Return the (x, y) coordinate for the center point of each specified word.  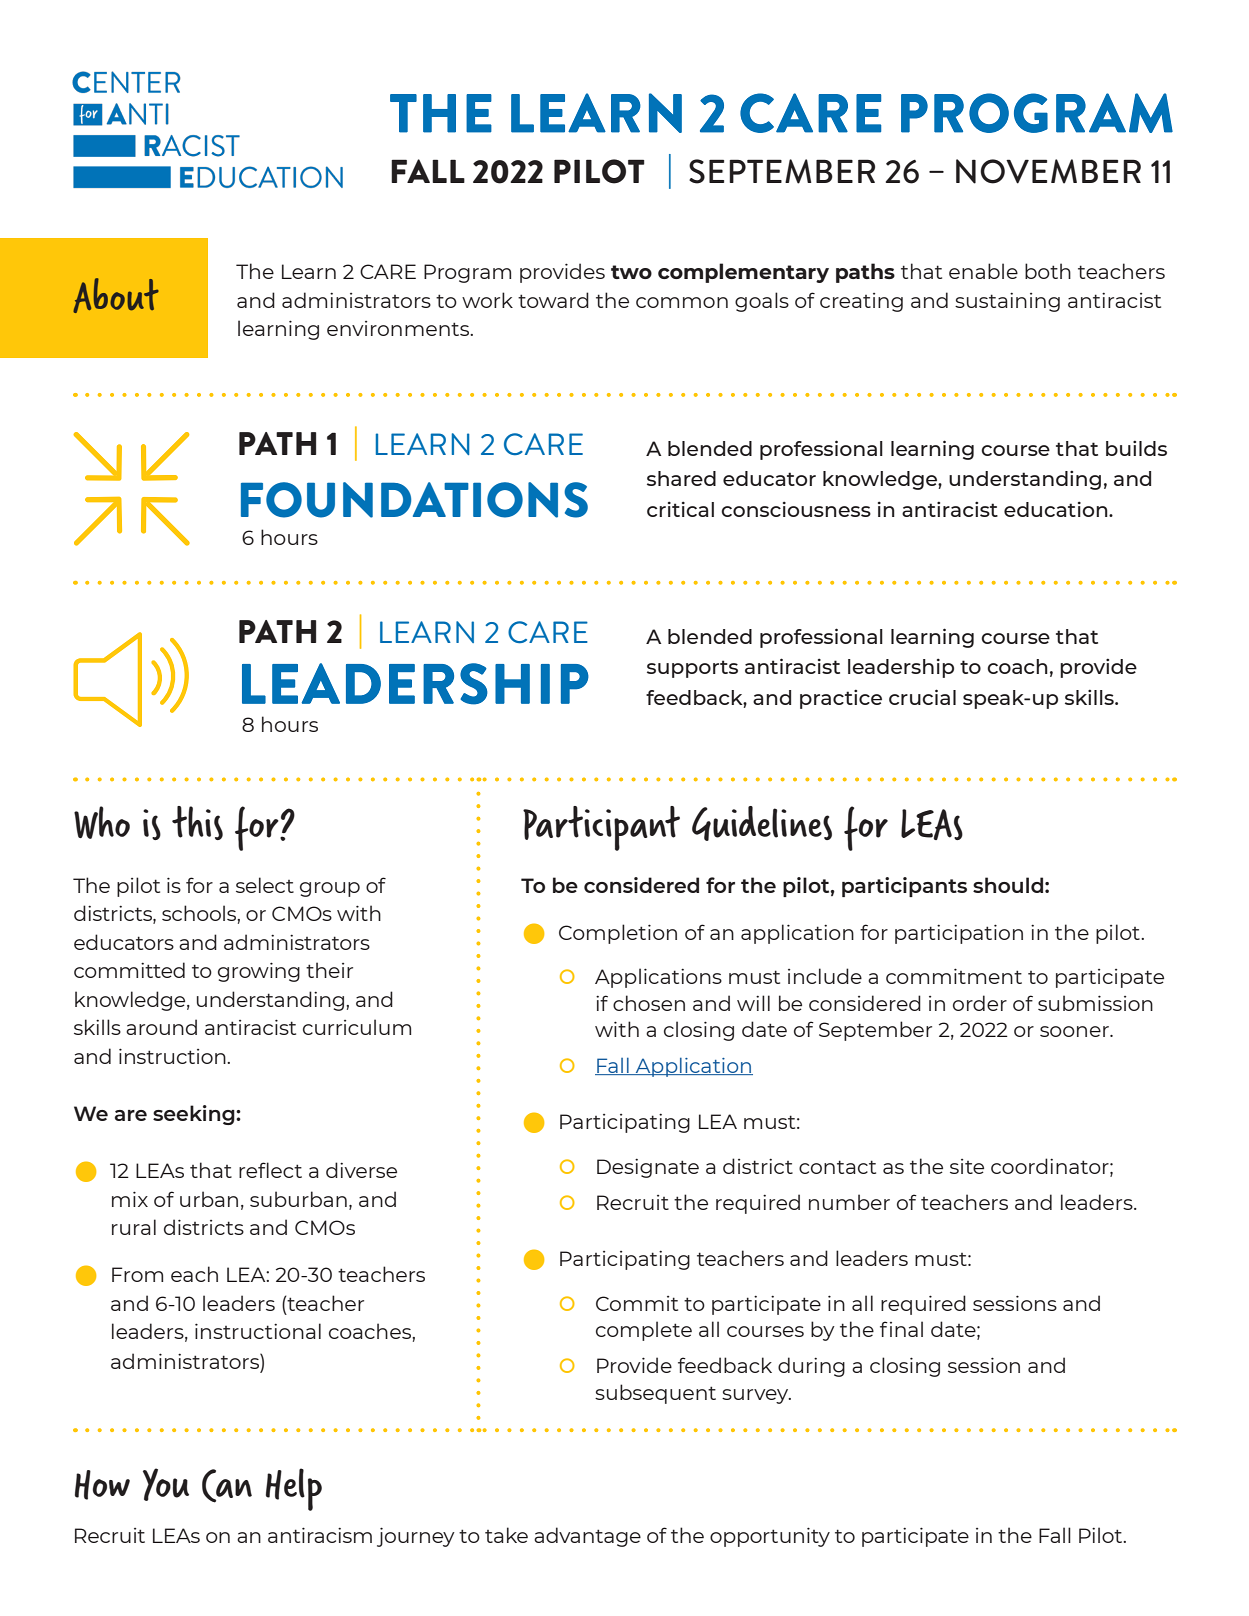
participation (959, 934)
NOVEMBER (1048, 171)
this (197, 823)
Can (227, 1486)
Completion (618, 934)
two (631, 272)
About (116, 295)
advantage (587, 1537)
